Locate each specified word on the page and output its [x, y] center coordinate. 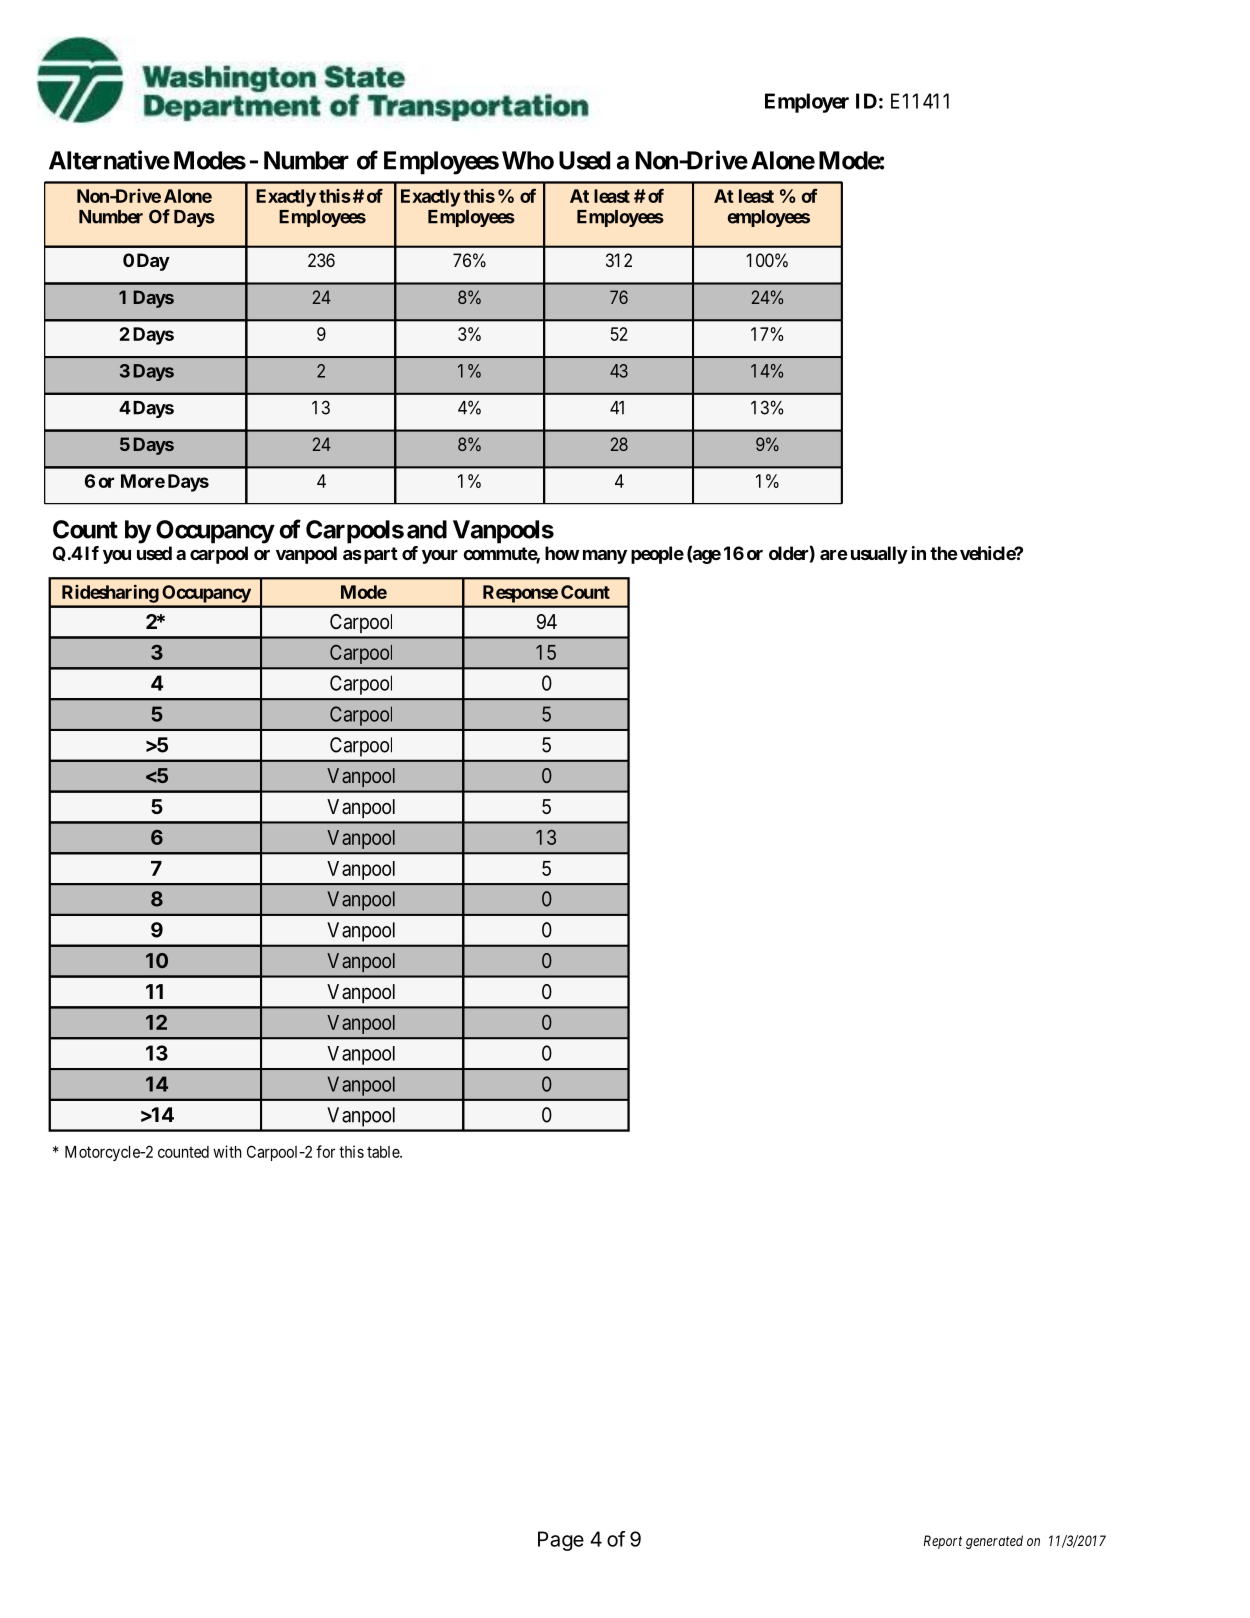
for [325, 1151]
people [657, 555]
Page [561, 1541]
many [605, 557]
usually [879, 555]
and [427, 529]
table [384, 1152]
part [379, 555]
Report [943, 1542]
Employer [807, 103]
